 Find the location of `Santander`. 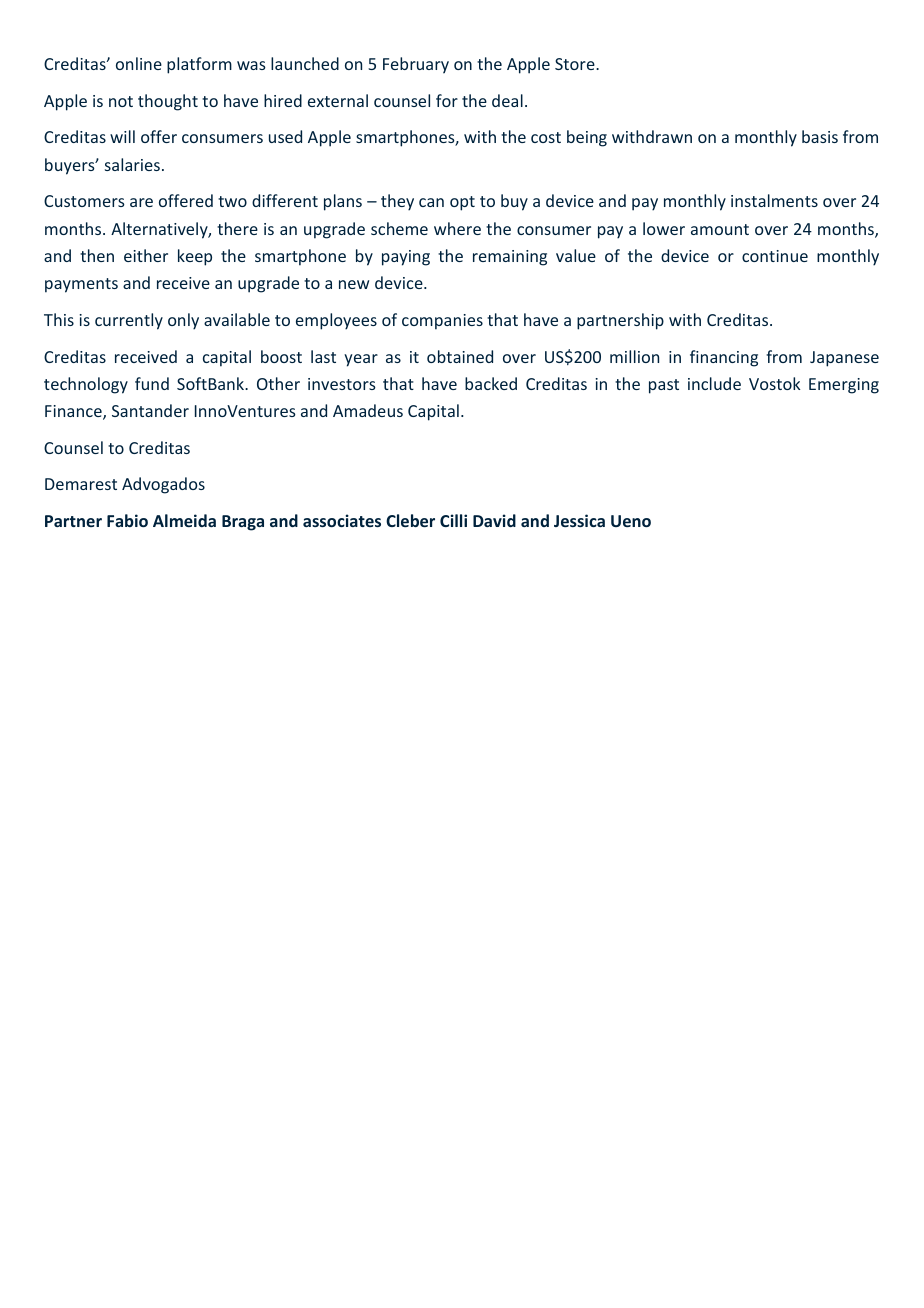

Santander is located at coordinates (150, 410).
